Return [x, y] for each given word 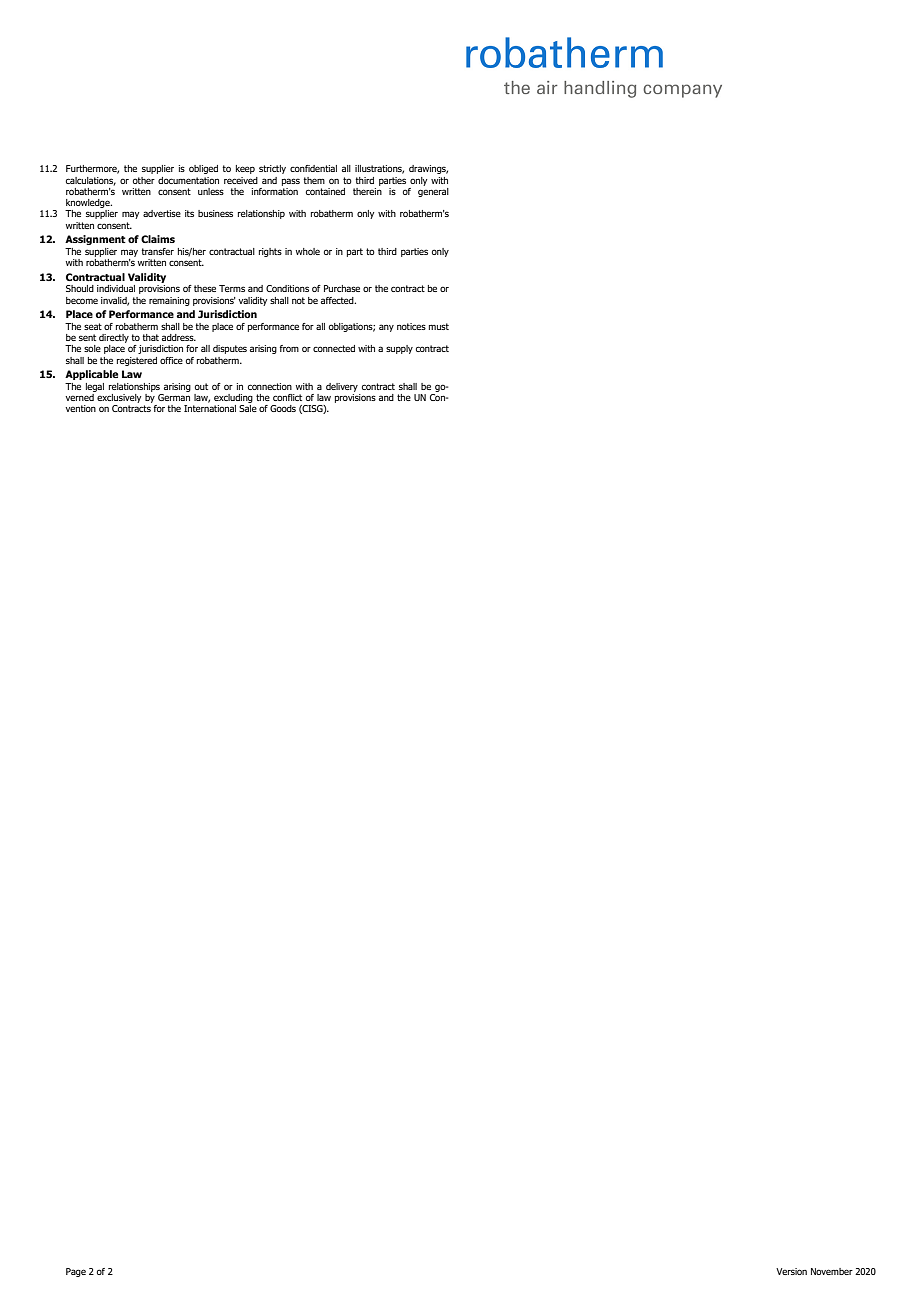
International [210, 408]
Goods [283, 408]
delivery [342, 387]
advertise [162, 213]
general [433, 191]
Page [76, 1272]
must [439, 326]
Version [791, 1271]
